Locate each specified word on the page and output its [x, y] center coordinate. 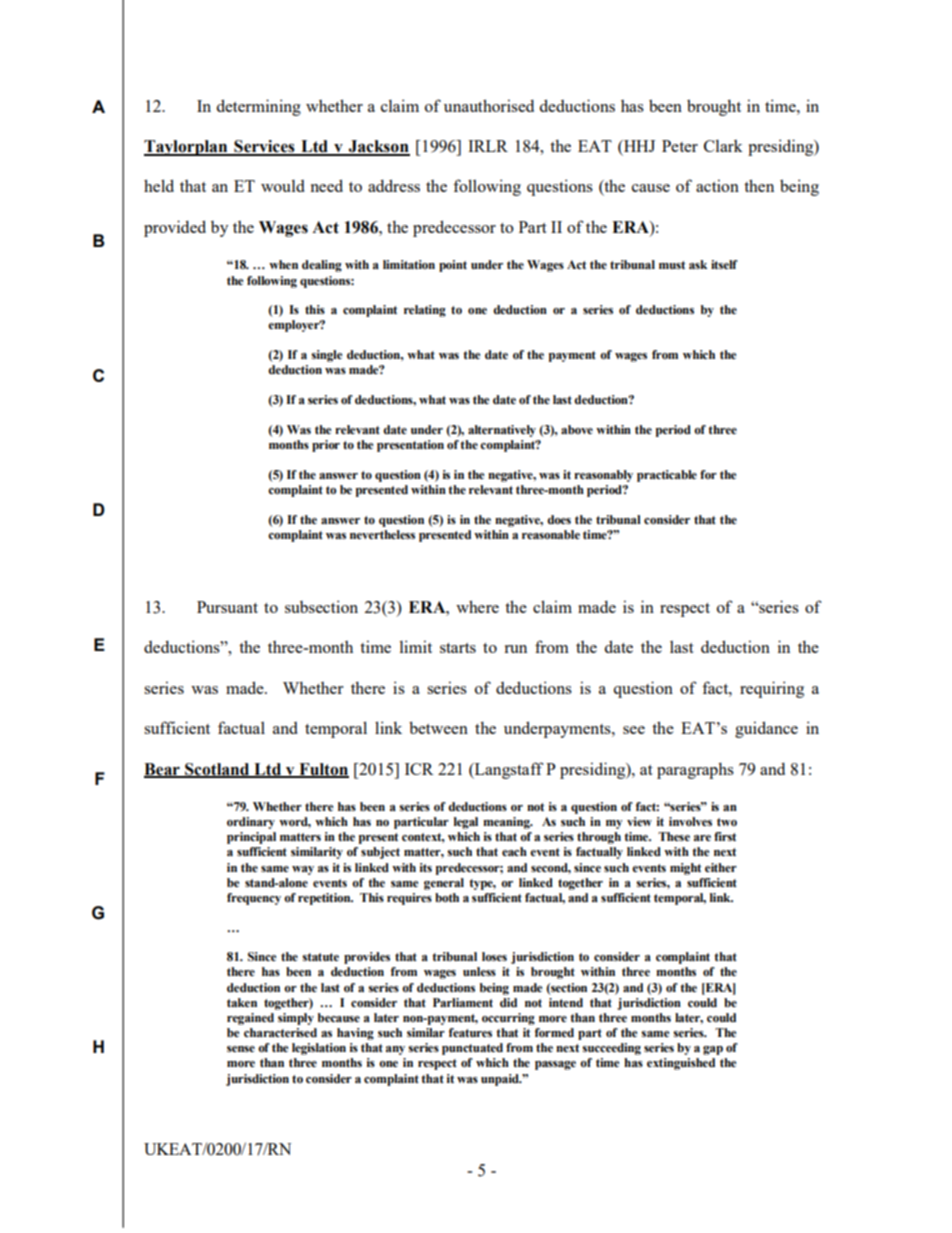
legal [466, 823]
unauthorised [489, 105]
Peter [680, 146]
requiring [772, 689]
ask [698, 264]
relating [425, 311]
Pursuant [227, 607]
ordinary [251, 823]
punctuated [472, 1049]
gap [713, 1050]
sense [241, 1049]
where [477, 606]
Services [264, 147]
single [326, 356]
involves [690, 821]
